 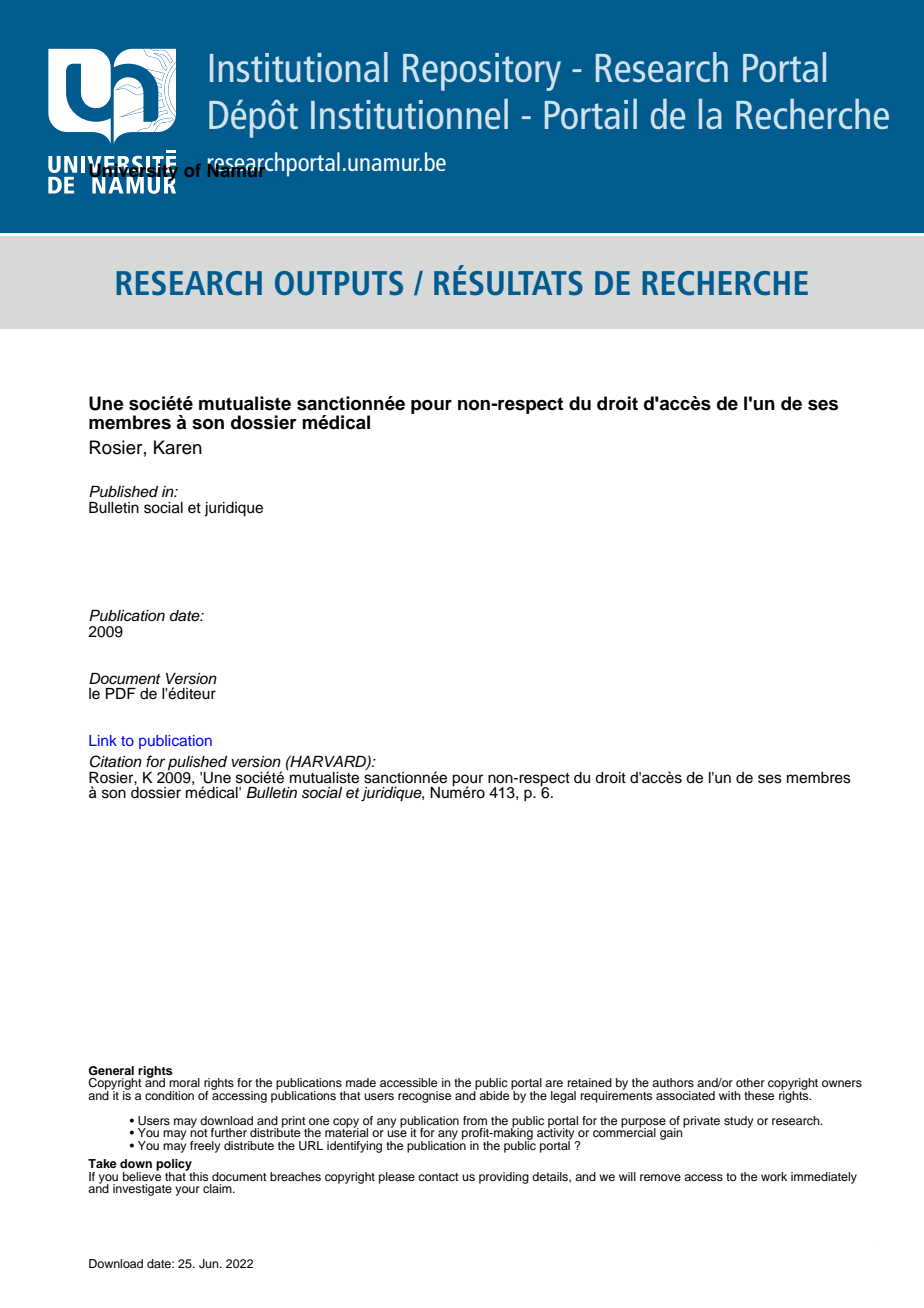 What do you see at coordinates (750, 1082) in the image?
I see `other` at bounding box center [750, 1082].
